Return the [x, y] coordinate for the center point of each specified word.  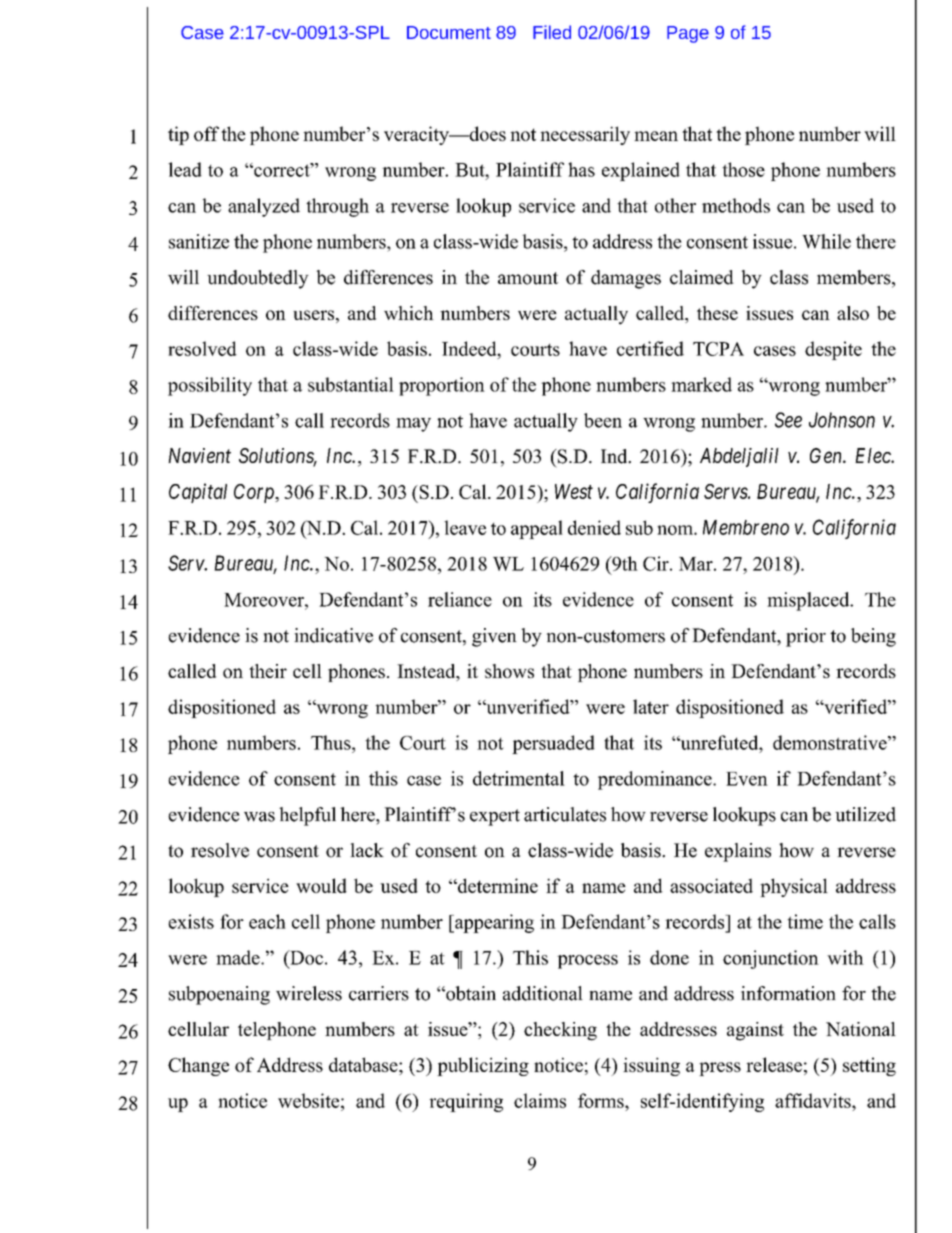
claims [540, 1100]
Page [688, 34]
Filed [552, 32]
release [774, 1064]
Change [198, 1066]
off [206, 133]
